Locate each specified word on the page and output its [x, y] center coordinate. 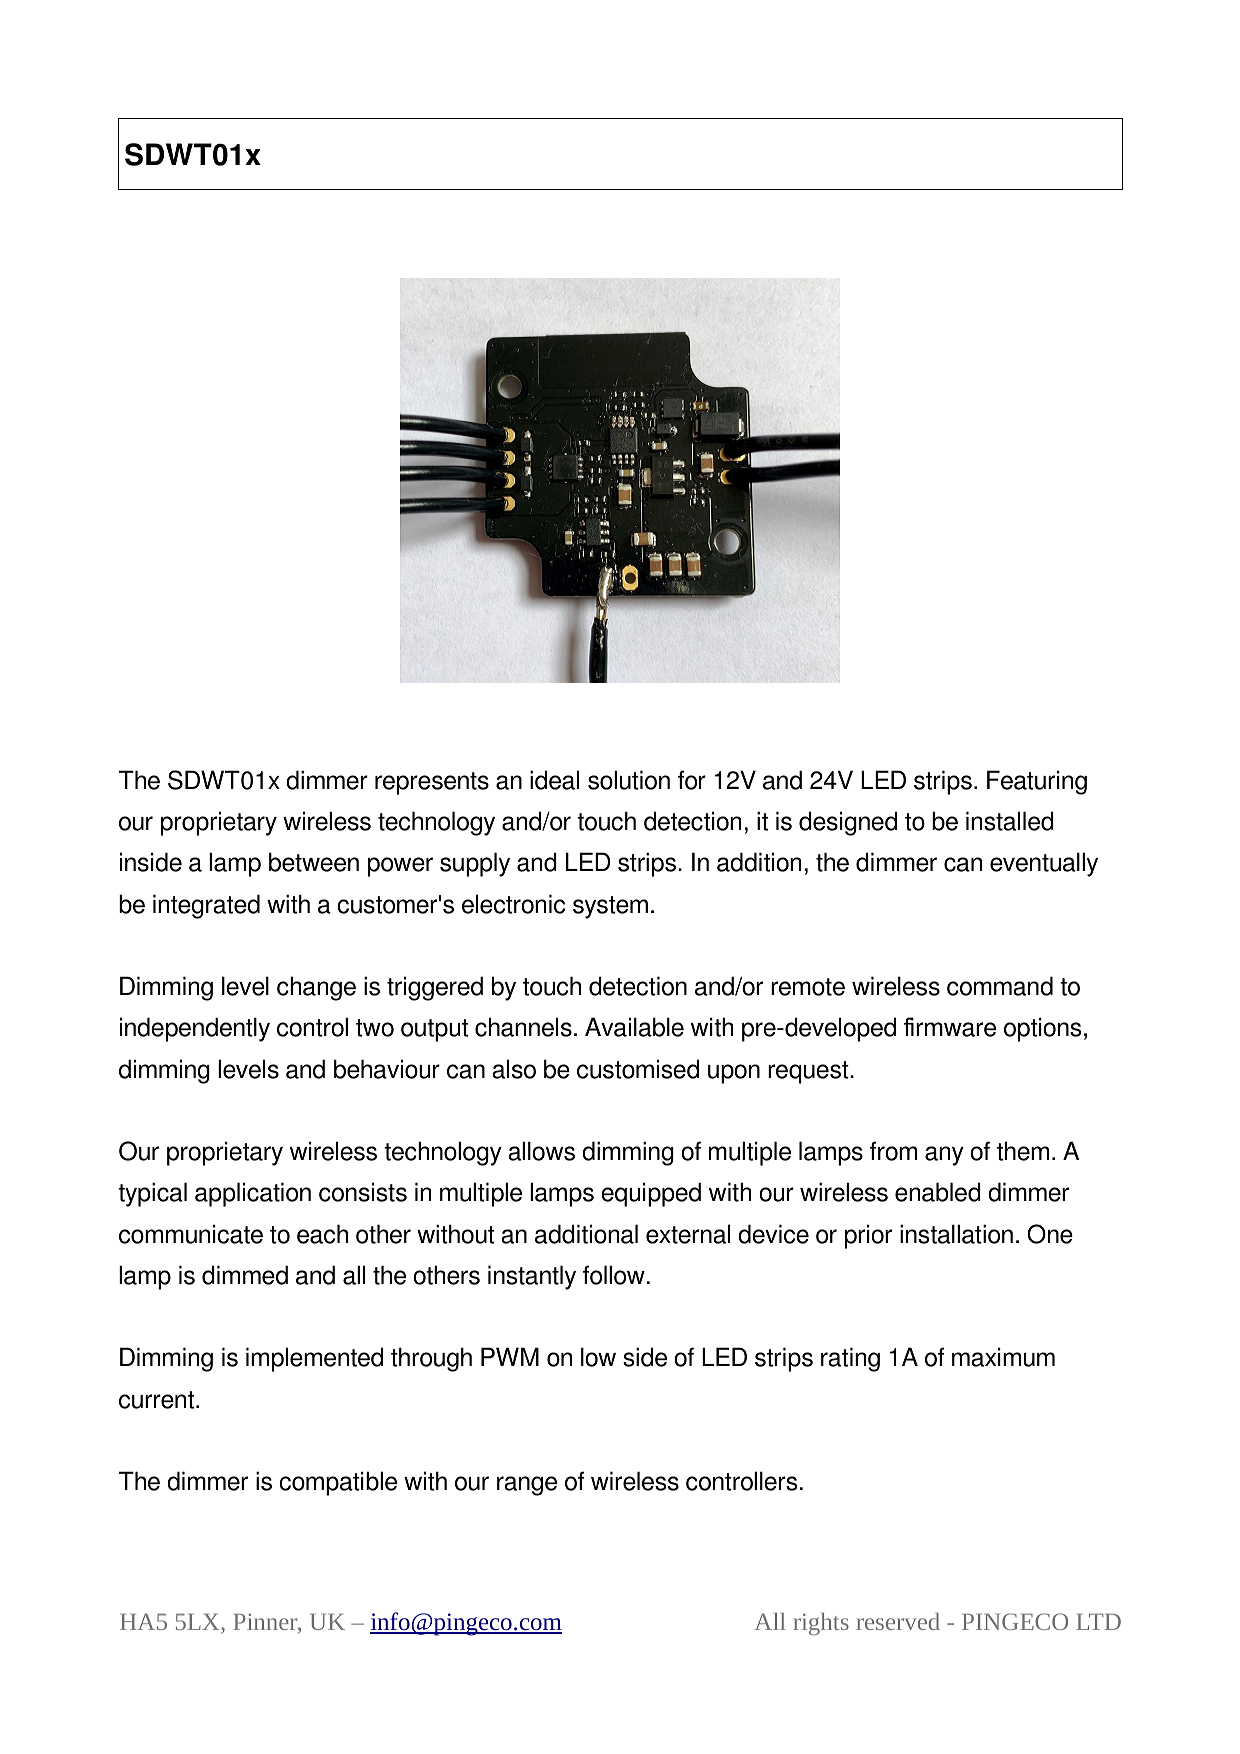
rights [821, 1624]
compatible [338, 1483]
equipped [651, 1194]
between [314, 862]
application [253, 1194]
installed [1010, 821]
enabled [938, 1192]
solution [629, 780]
